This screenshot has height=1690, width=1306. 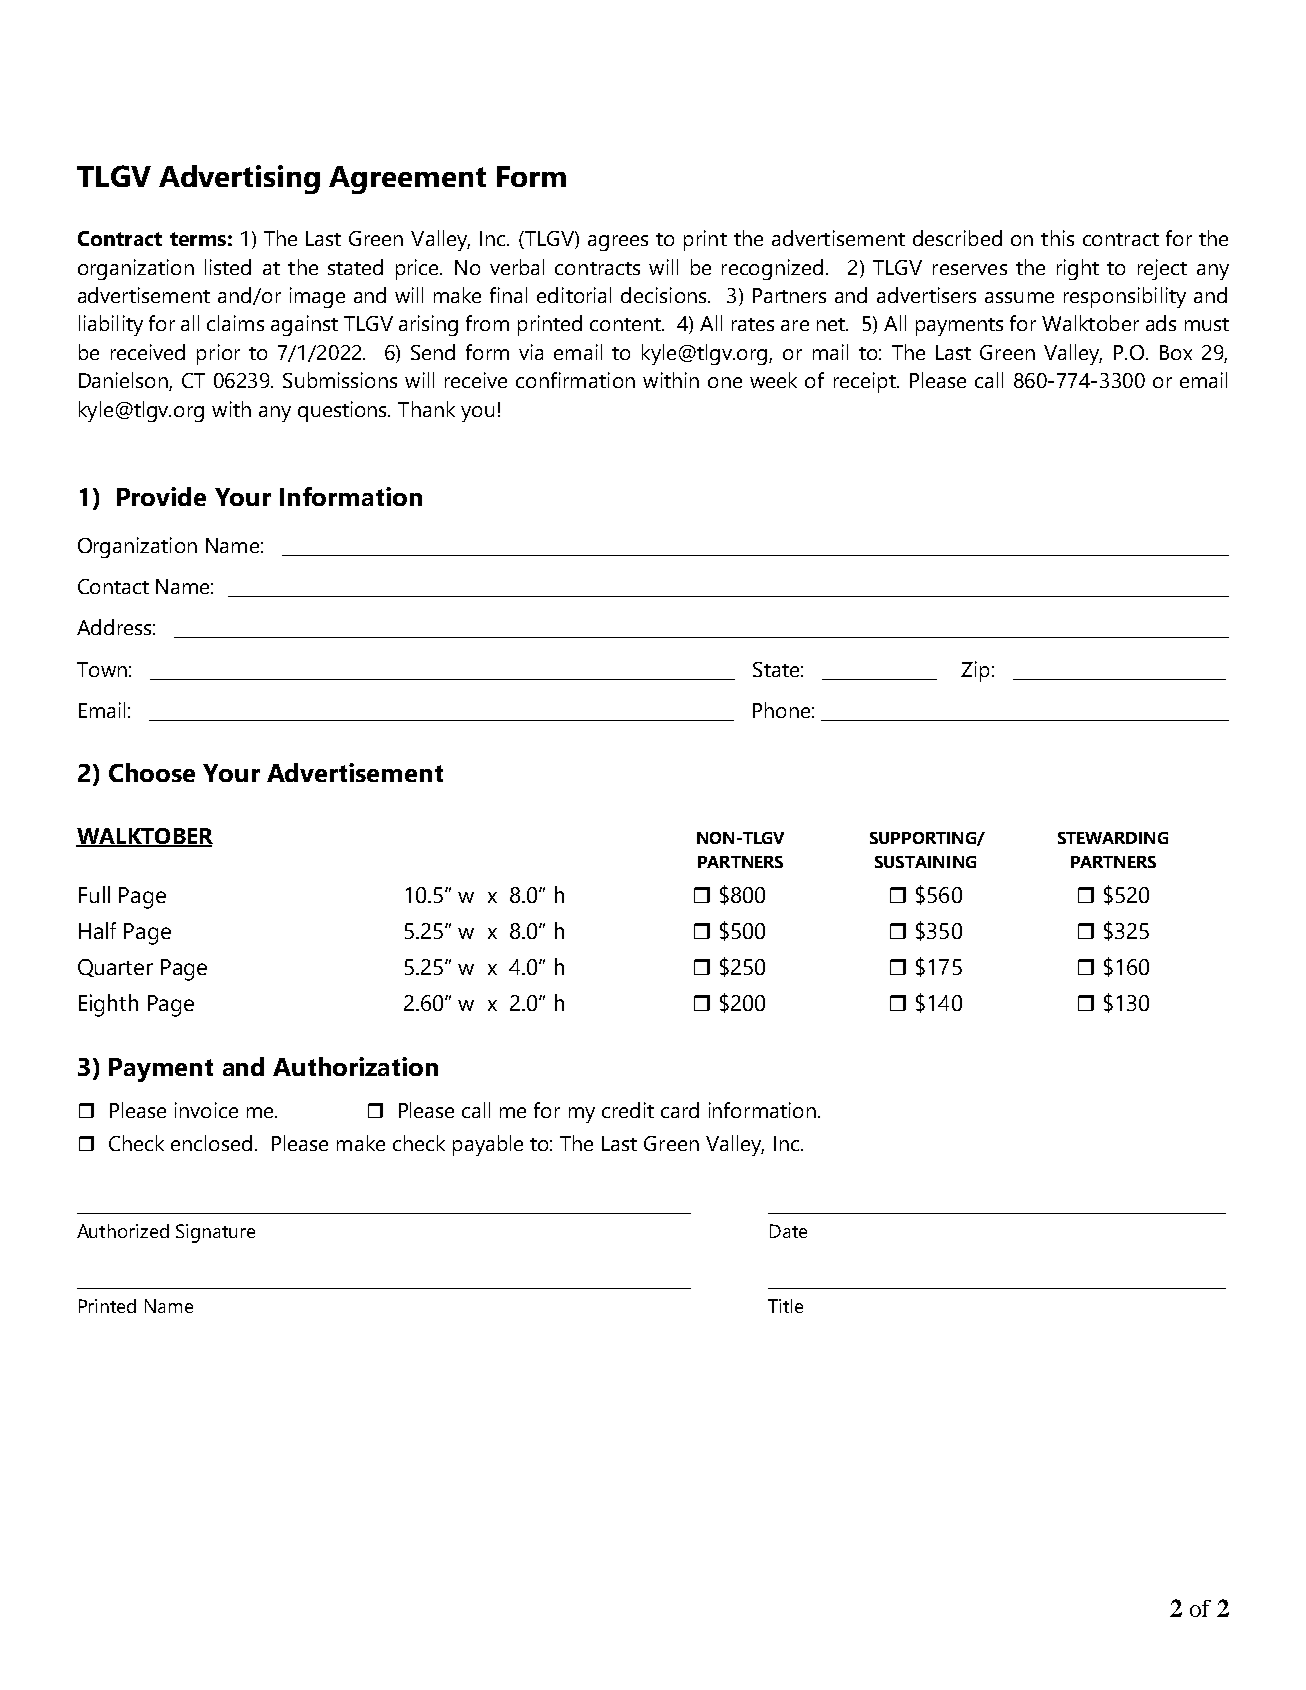 What do you see at coordinates (975, 671) in the screenshot?
I see `Zip` at bounding box center [975, 671].
